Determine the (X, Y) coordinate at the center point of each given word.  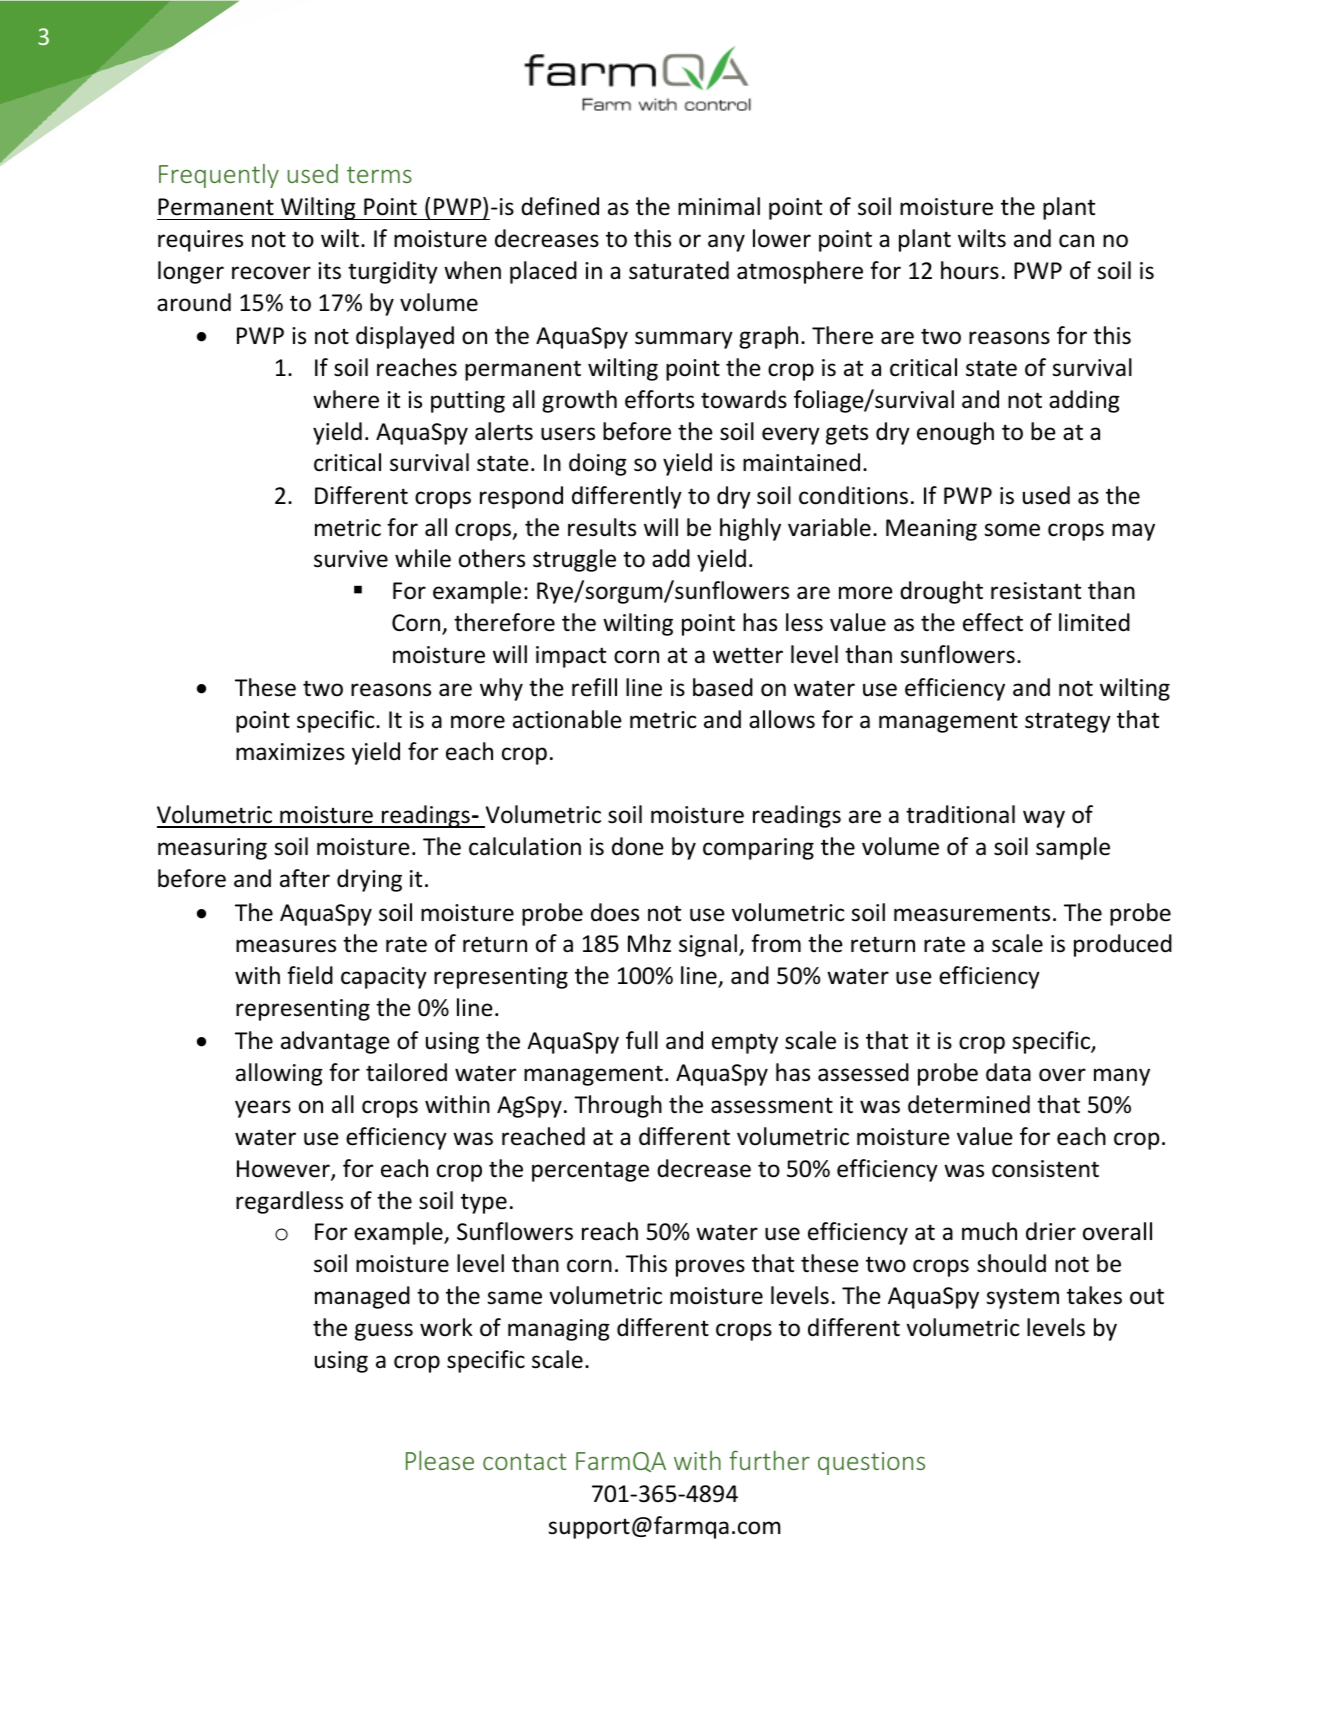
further (769, 1460)
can (1076, 241)
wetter (748, 655)
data (1008, 1072)
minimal (719, 206)
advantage (335, 1042)
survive (351, 559)
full (642, 1040)
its (329, 271)
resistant (1036, 591)
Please (440, 1460)
